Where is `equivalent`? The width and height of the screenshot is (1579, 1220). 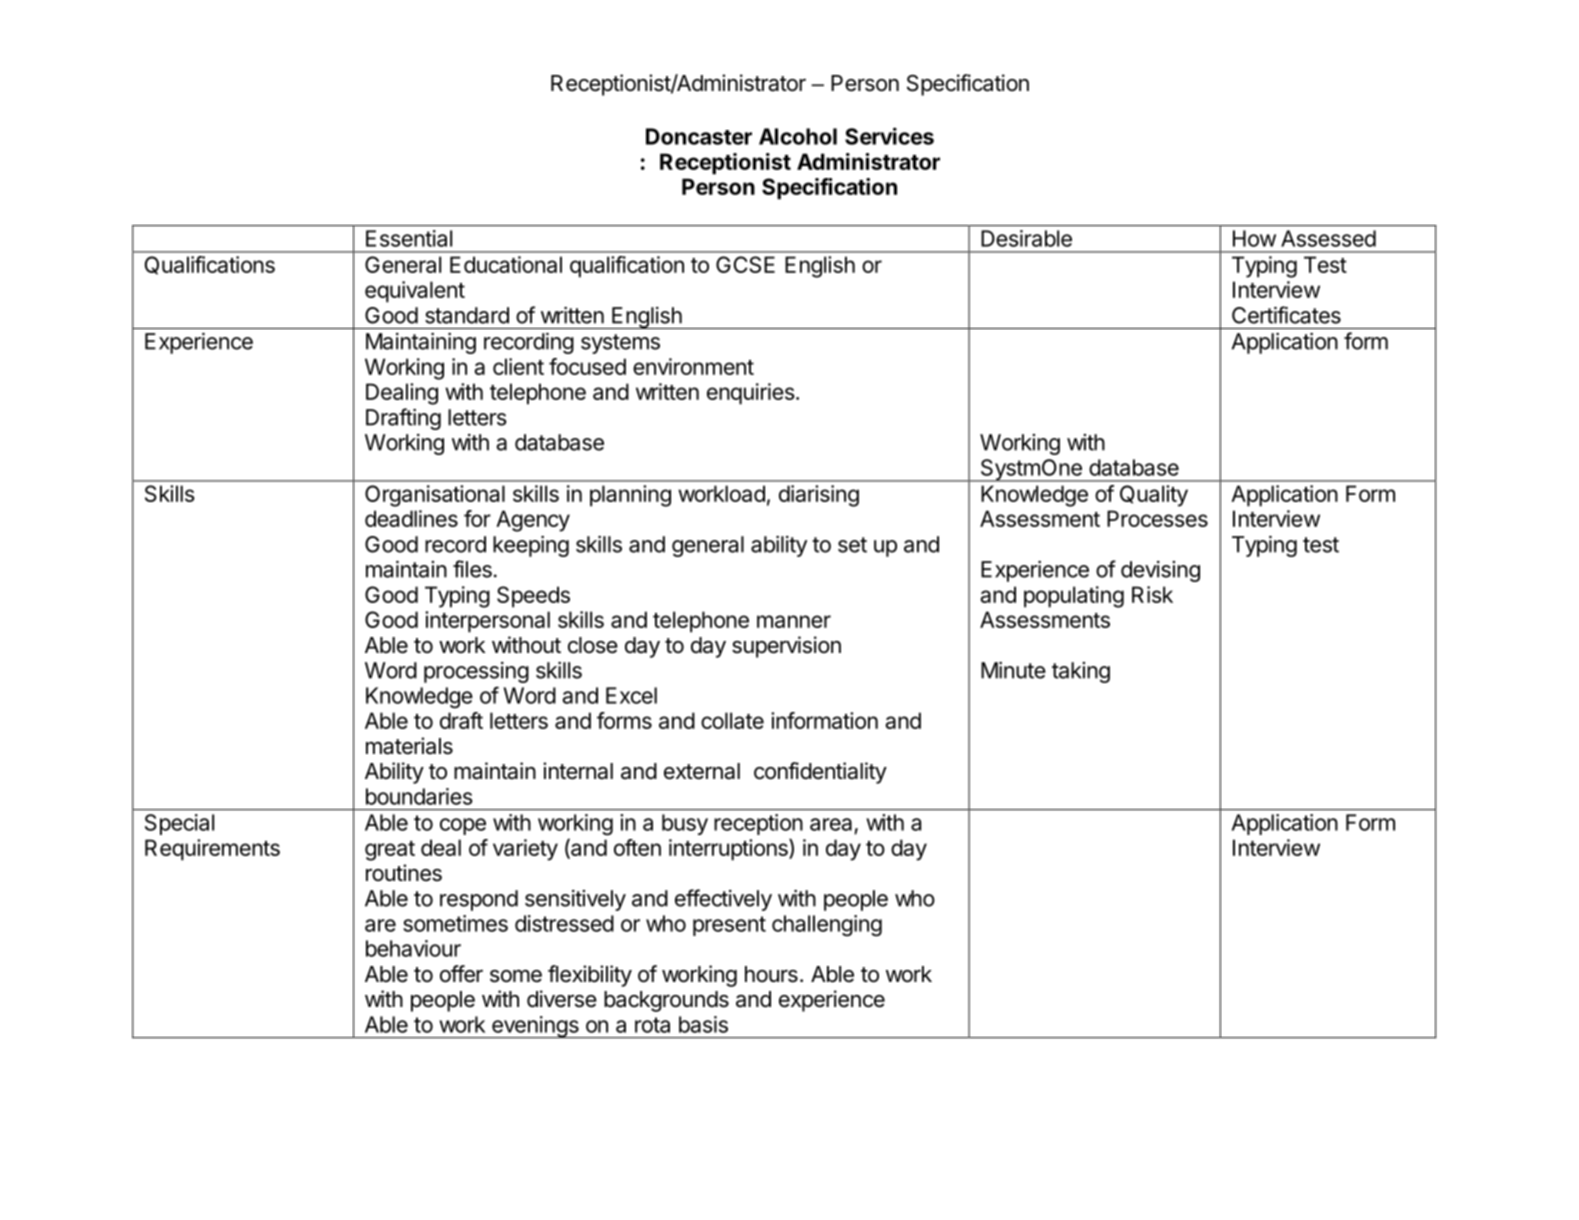 equivalent is located at coordinates (415, 292).
